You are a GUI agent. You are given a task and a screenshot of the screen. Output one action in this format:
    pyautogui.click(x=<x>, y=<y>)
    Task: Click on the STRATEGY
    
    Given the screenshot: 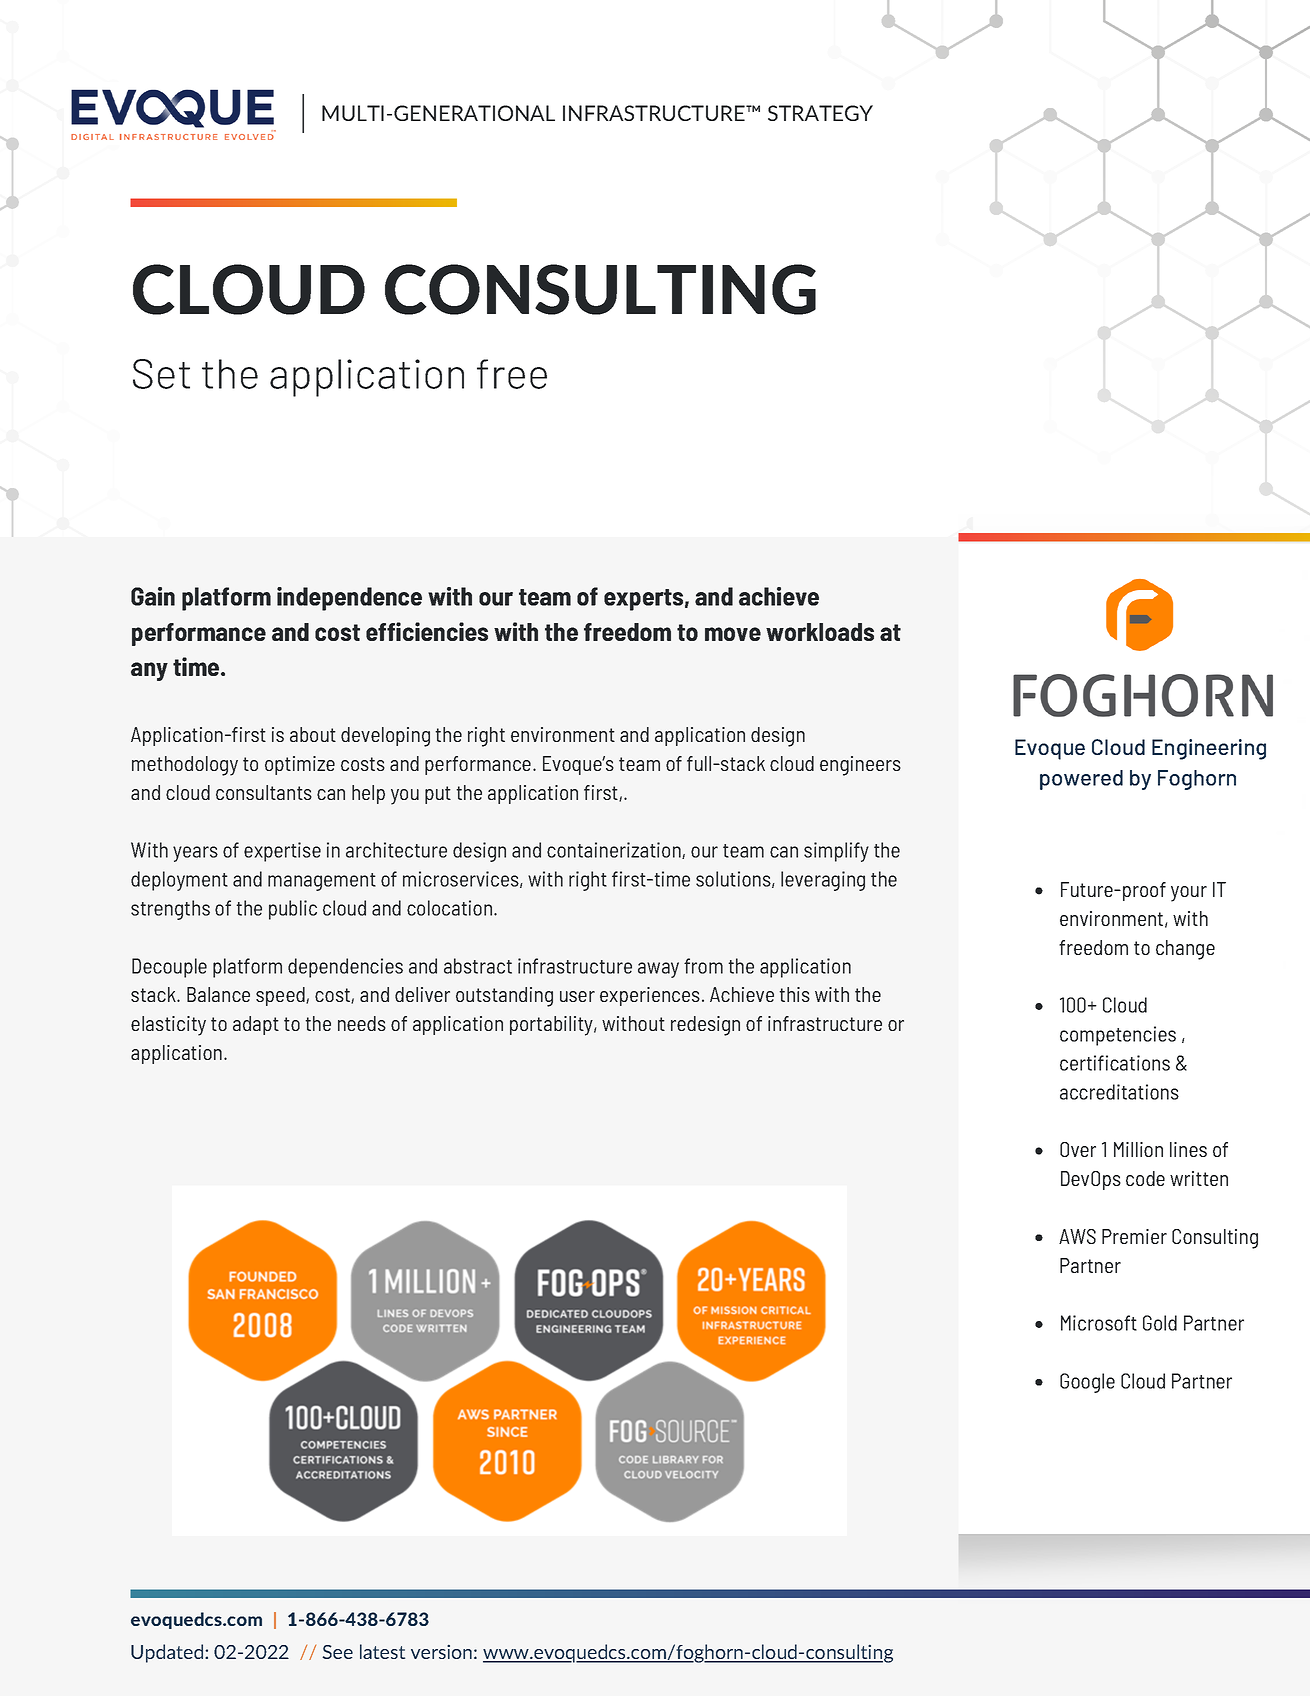 What is the action you would take?
    pyautogui.click(x=820, y=113)
